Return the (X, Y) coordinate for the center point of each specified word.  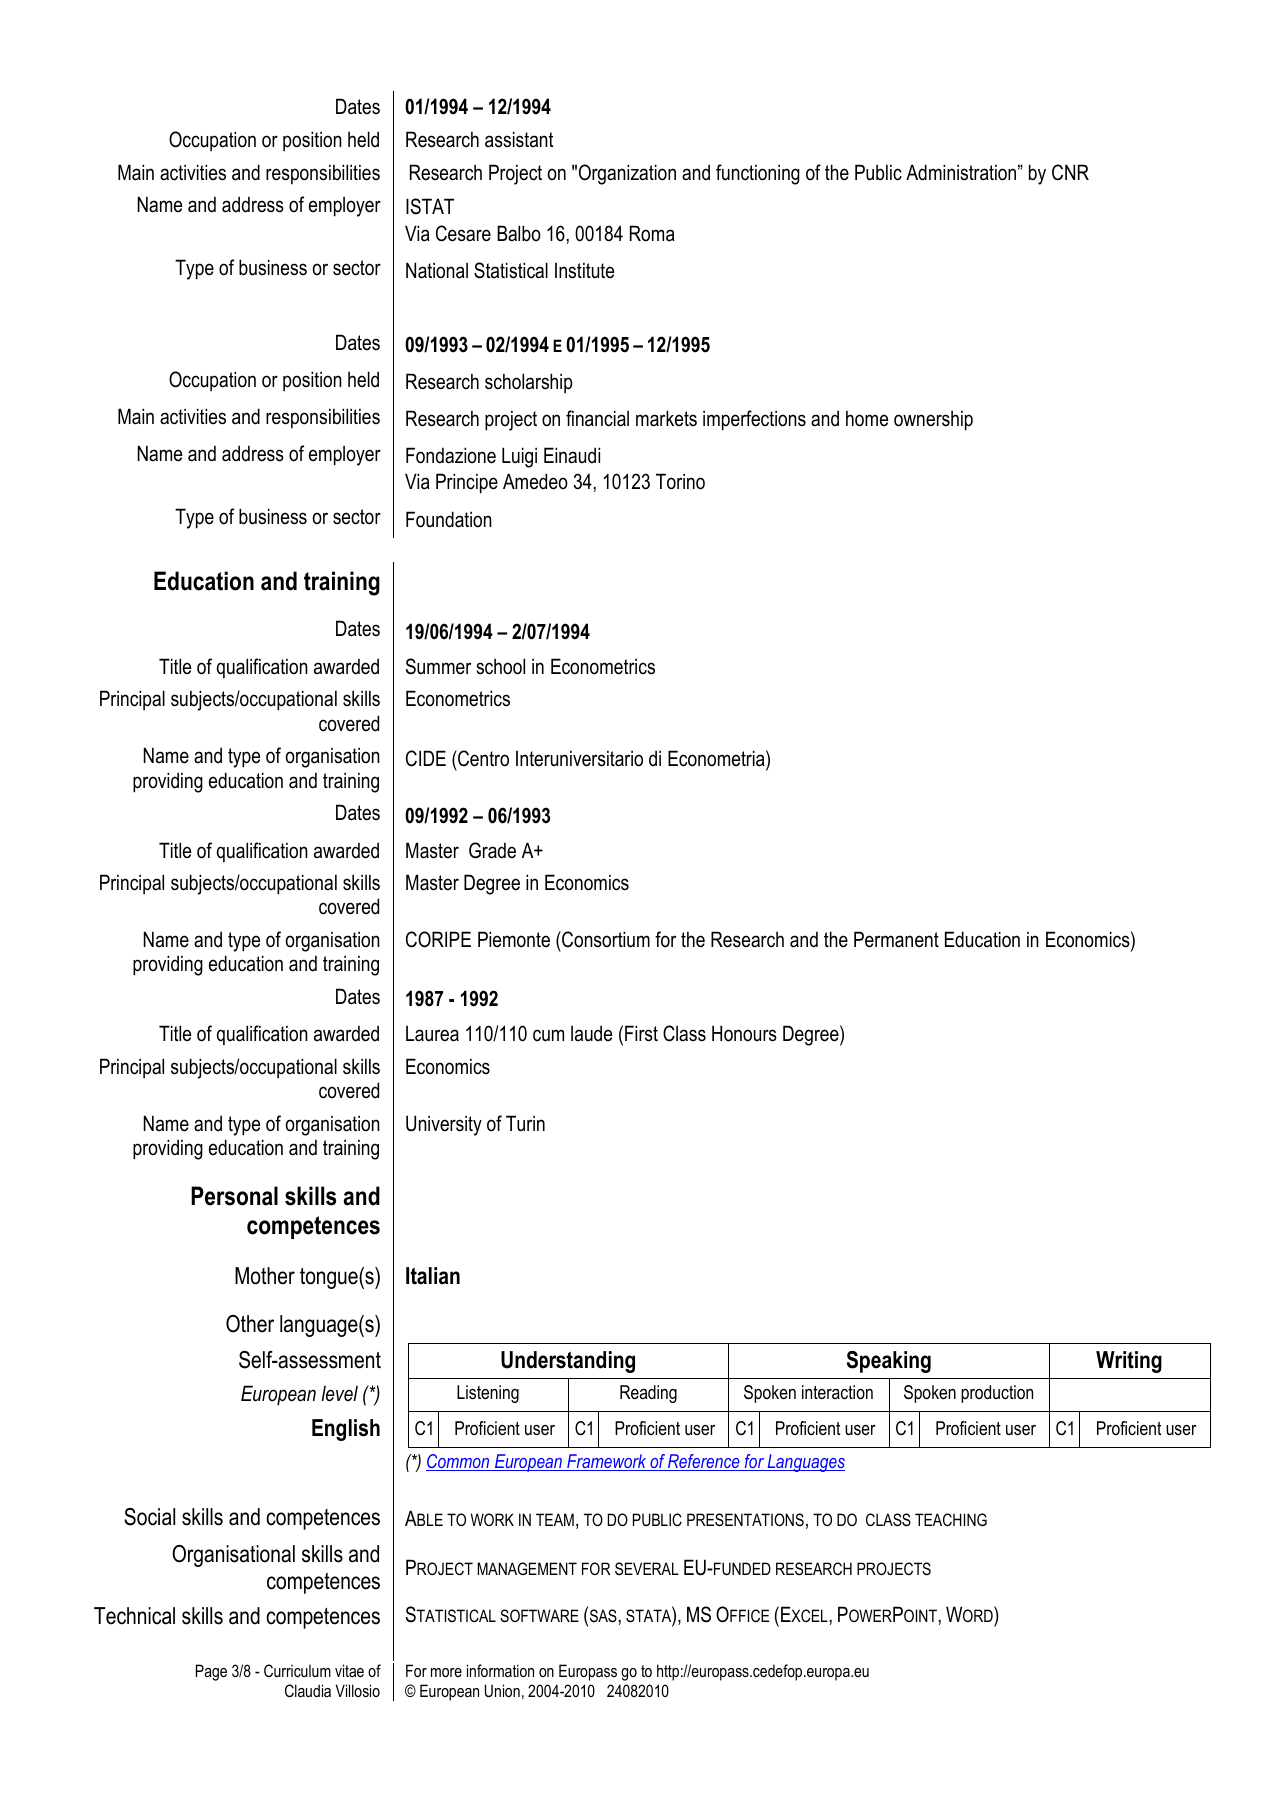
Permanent (896, 939)
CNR (1070, 172)
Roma (652, 233)
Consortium (605, 939)
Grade (492, 850)
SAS (602, 1616)
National (437, 270)
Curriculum (297, 1670)
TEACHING (951, 1519)
